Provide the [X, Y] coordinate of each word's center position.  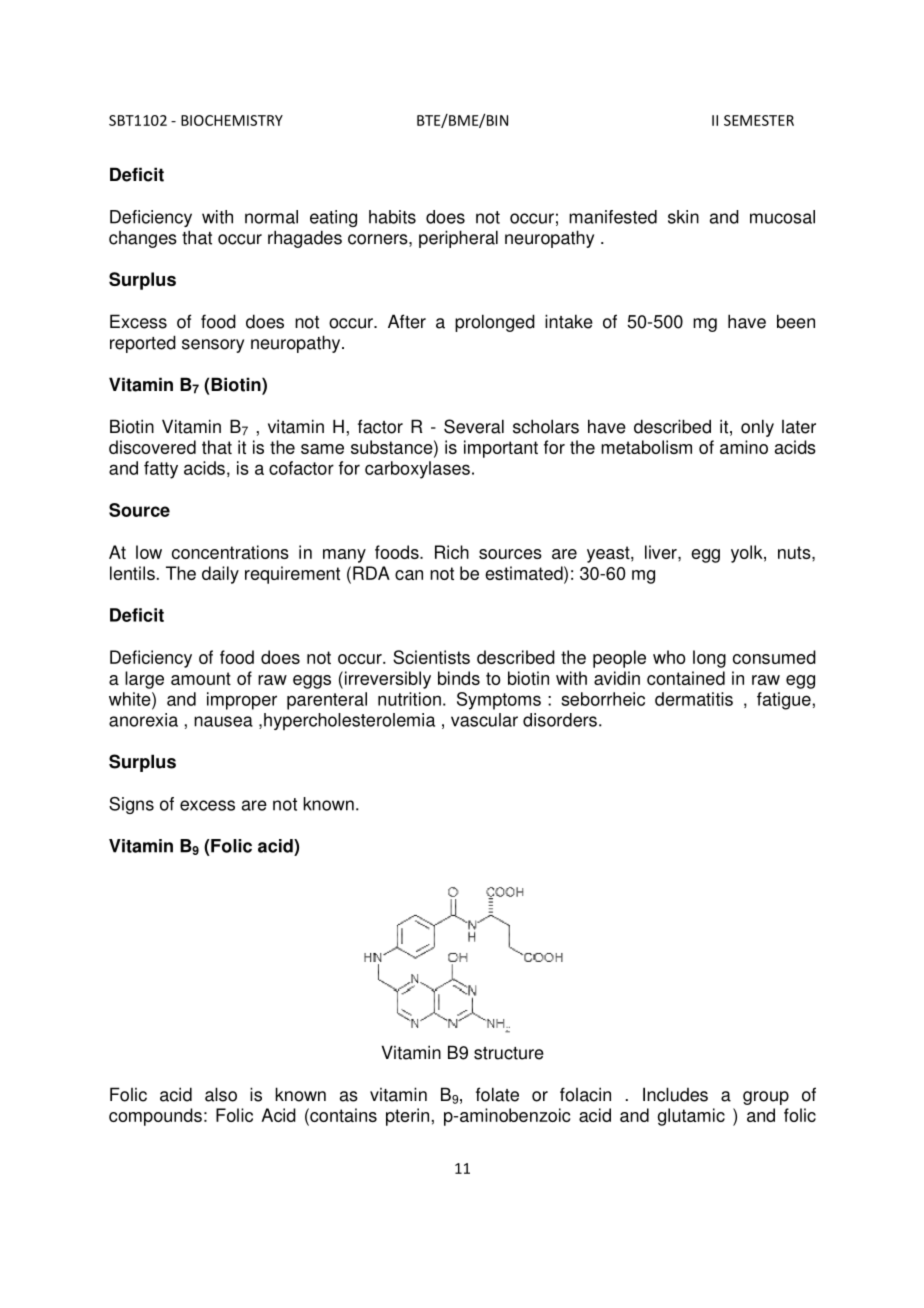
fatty [161, 470]
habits [392, 217]
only [757, 428]
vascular [484, 720]
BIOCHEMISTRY [232, 120]
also [221, 1094]
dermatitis [694, 699]
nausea [223, 721]
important [501, 449]
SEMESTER [759, 120]
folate [497, 1094]
